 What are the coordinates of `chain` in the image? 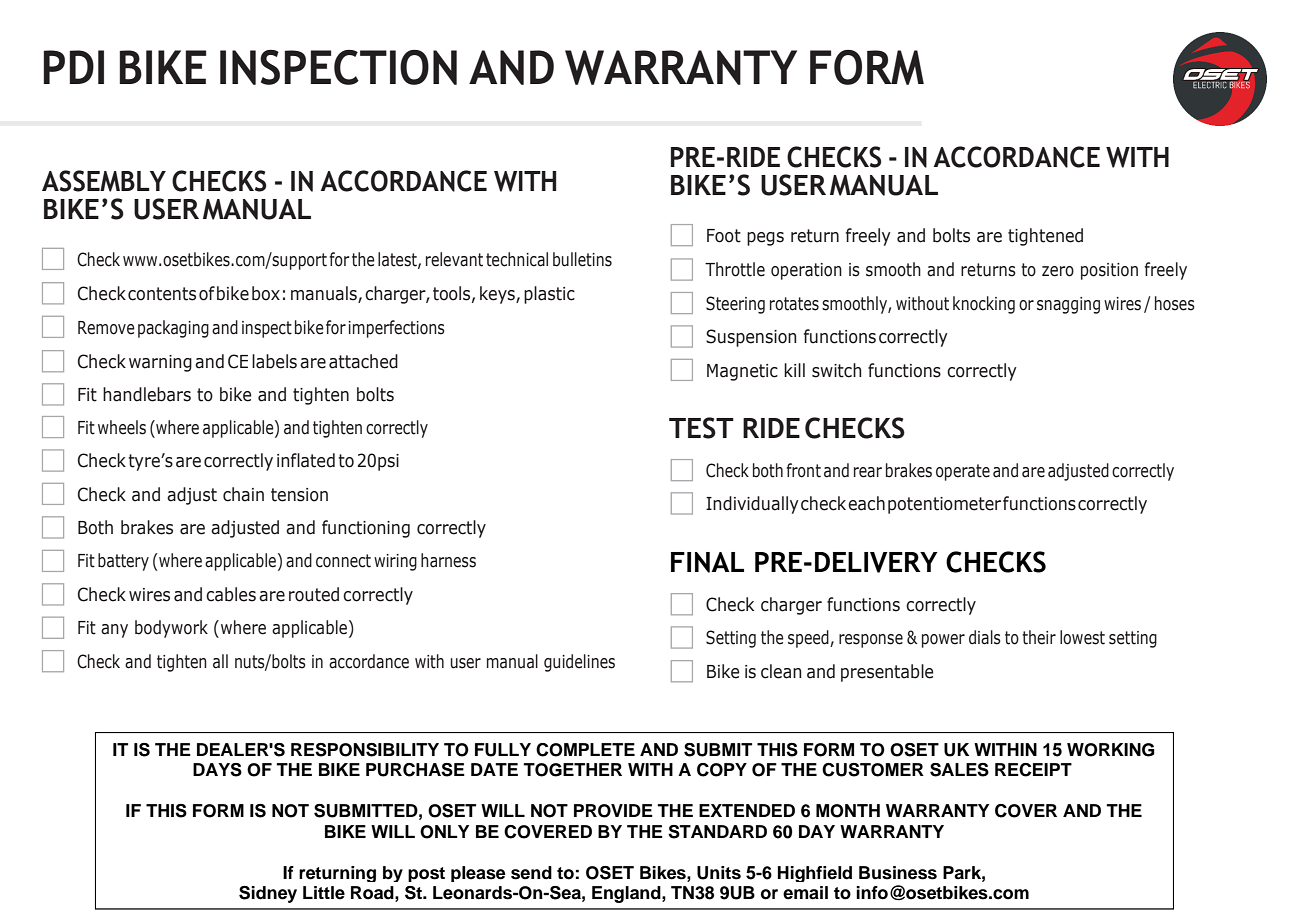 It's located at (243, 494).
